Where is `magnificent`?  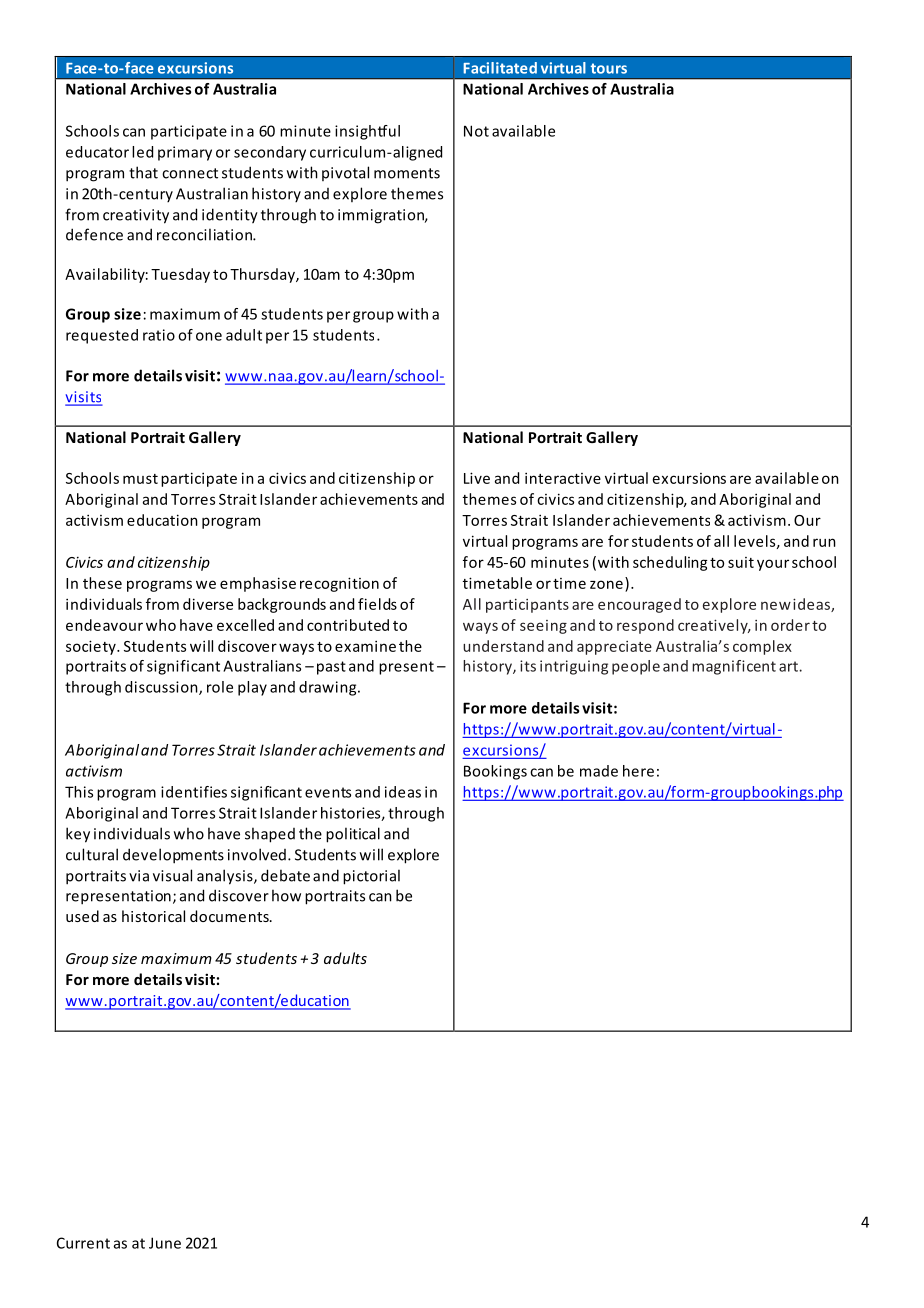 magnificent is located at coordinates (734, 667).
